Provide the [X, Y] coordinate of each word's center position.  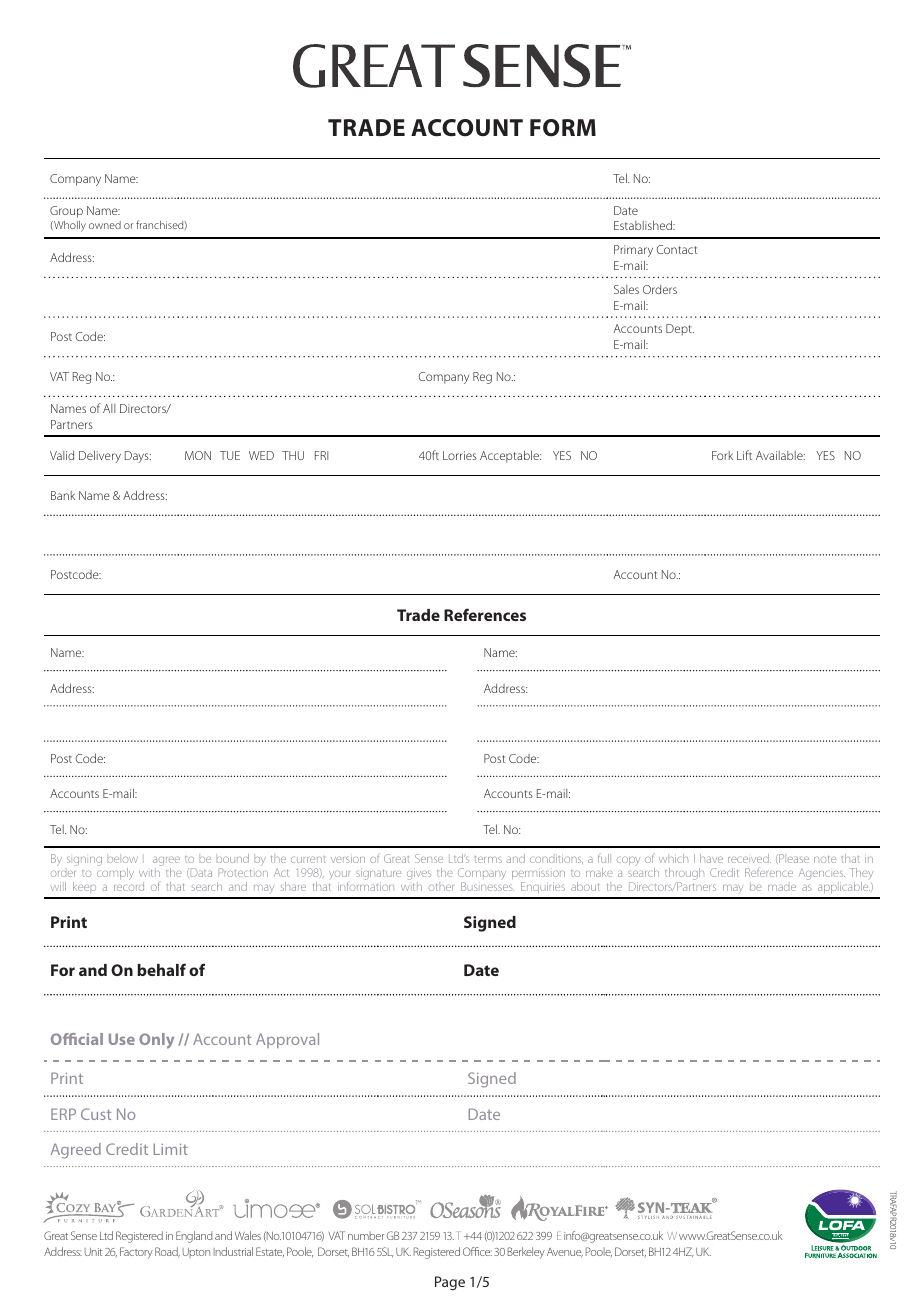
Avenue [565, 1252]
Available [780, 455]
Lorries [460, 455]
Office [477, 1251]
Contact [676, 249]
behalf [161, 969]
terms [488, 859]
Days [138, 457]
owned [105, 225]
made [782, 888]
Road [167, 1252]
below [122, 860]
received [749, 858]
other [441, 887]
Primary [633, 251]
